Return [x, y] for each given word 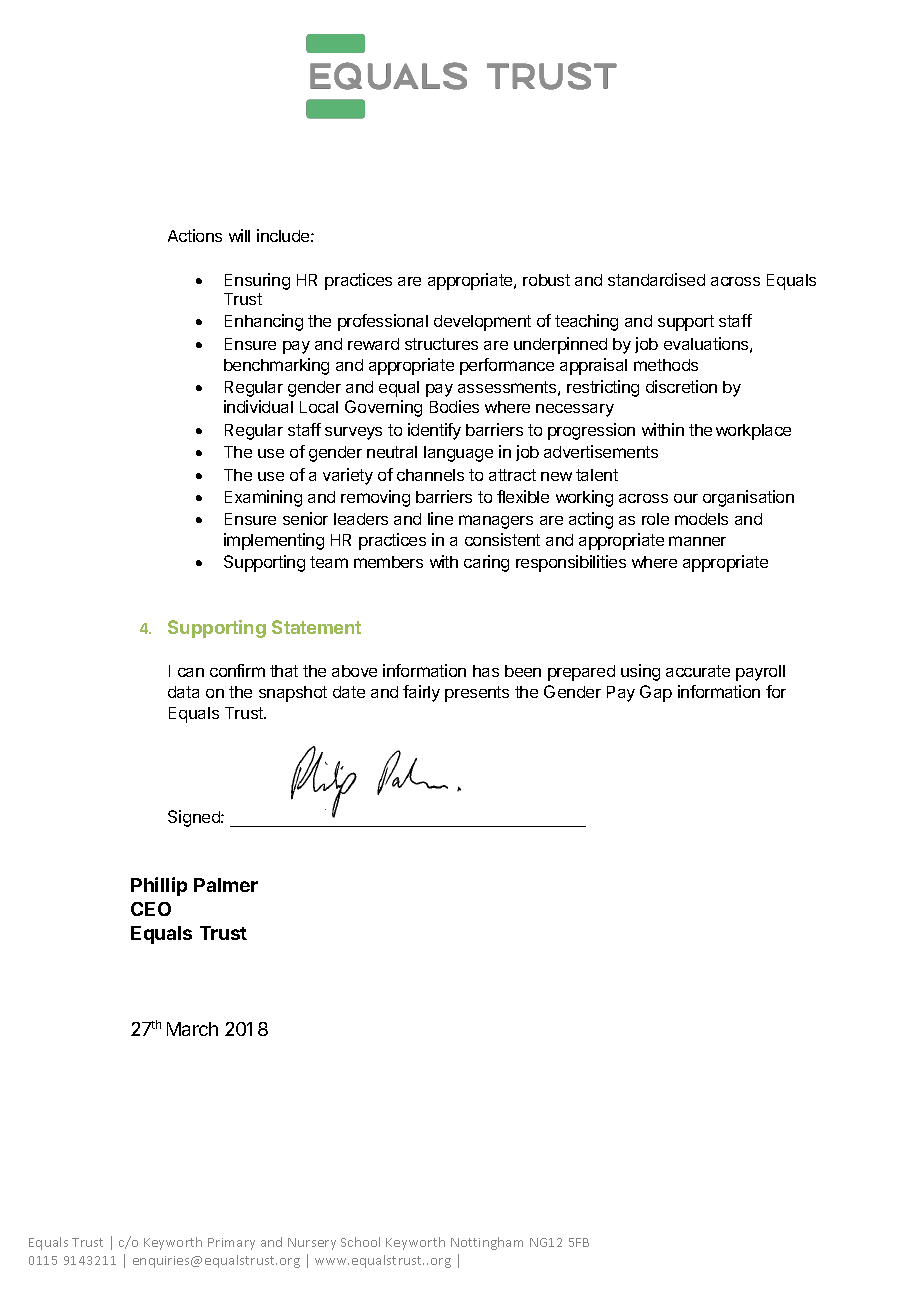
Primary [231, 1244]
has [486, 671]
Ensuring [257, 281]
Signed [195, 818]
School [360, 1242]
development [482, 323]
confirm [237, 670]
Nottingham [487, 1243]
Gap [656, 693]
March [192, 1029]
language [458, 454]
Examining [263, 498]
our [686, 498]
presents [477, 694]
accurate [698, 671]
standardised [656, 279]
